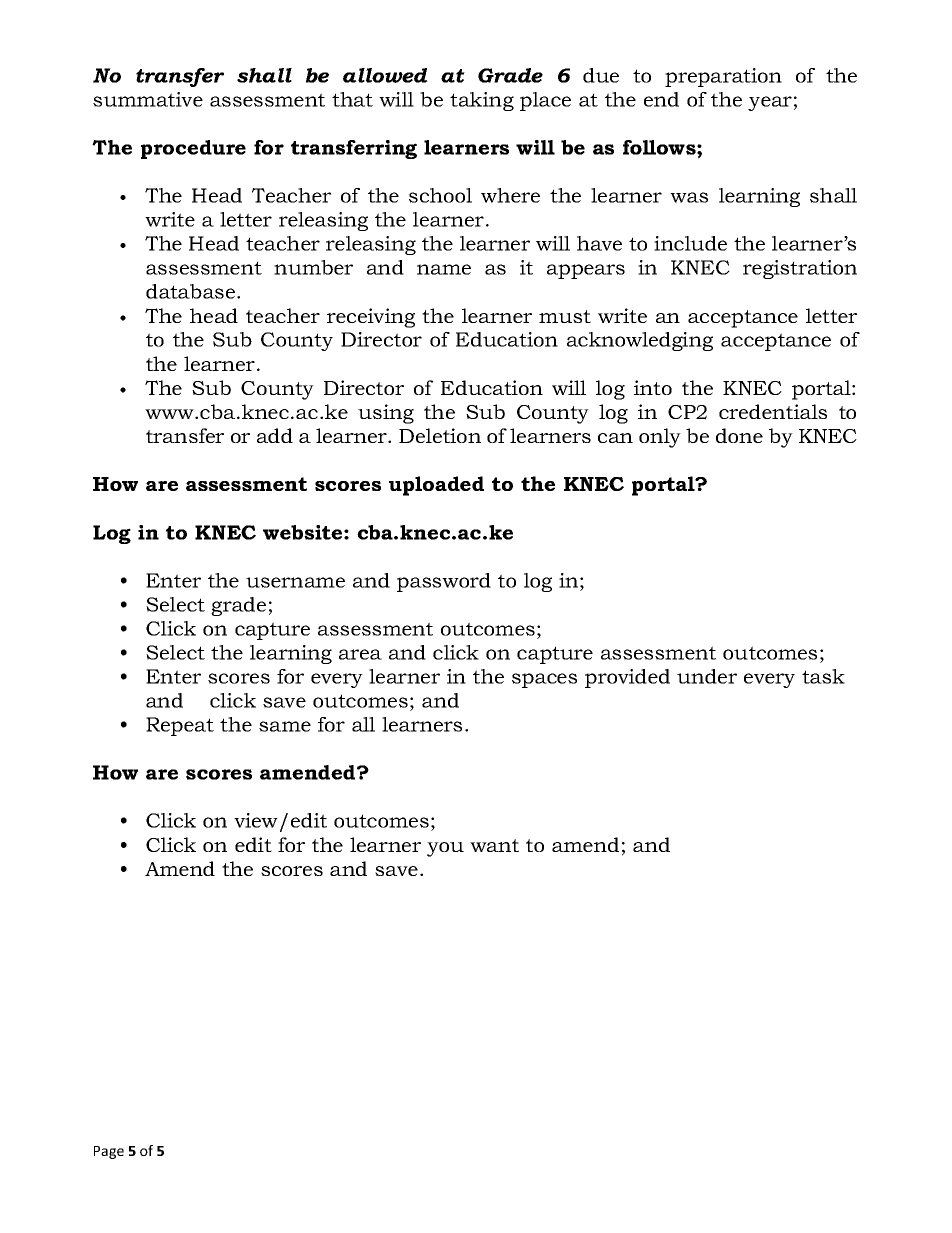 This screenshot has width=952, height=1233. I want to click on task, so click(823, 676).
